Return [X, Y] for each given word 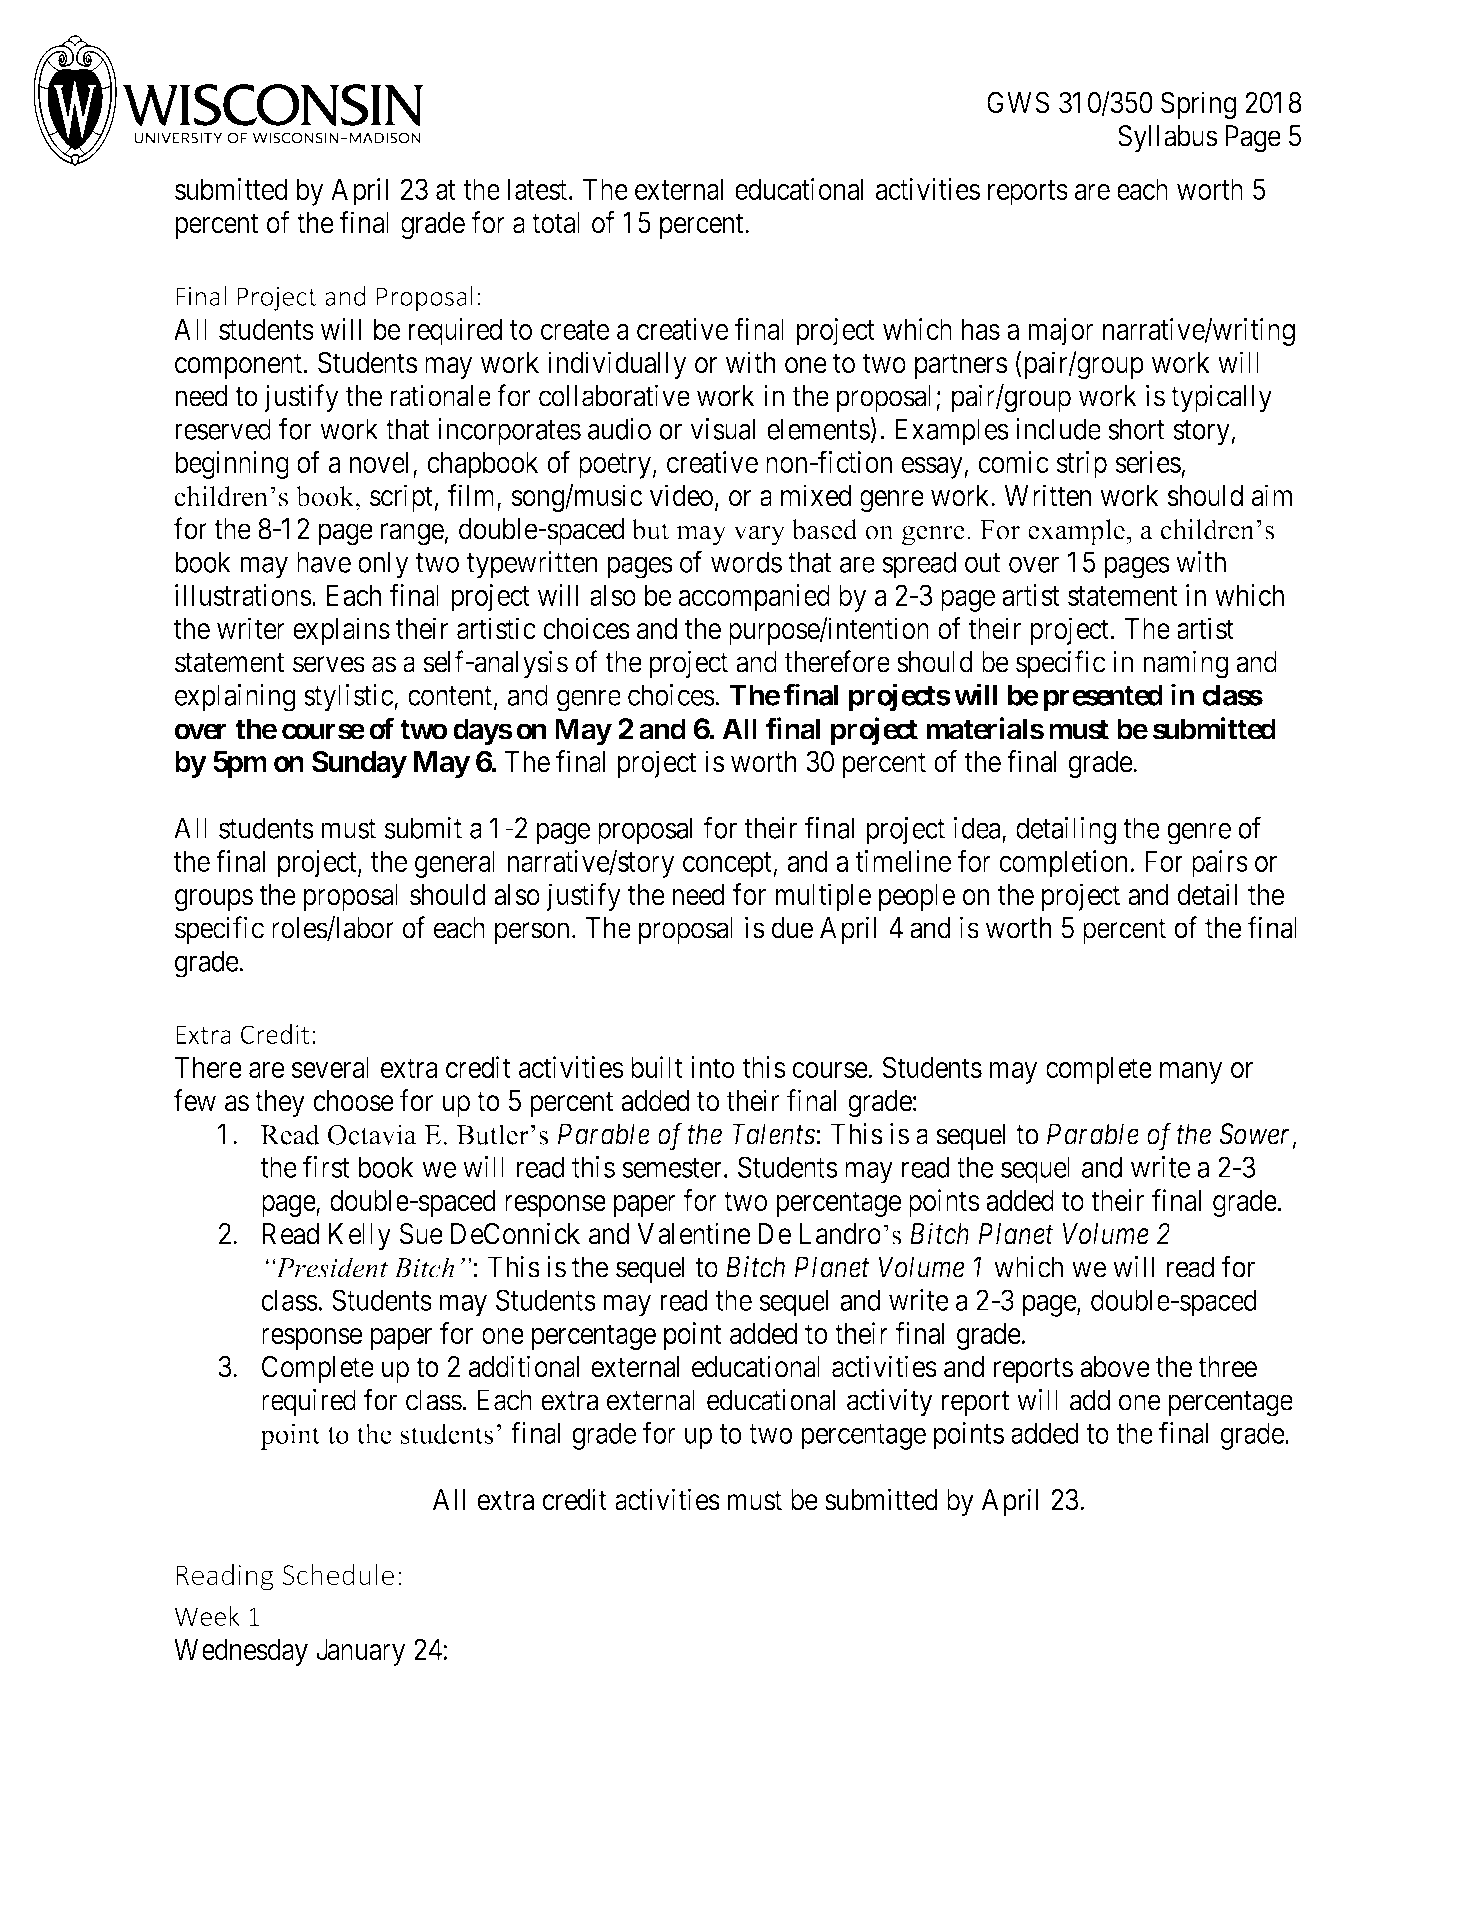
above [1115, 1367]
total [556, 223]
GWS [1018, 102]
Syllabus [1168, 139]
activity [890, 1402]
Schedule [338, 1575]
